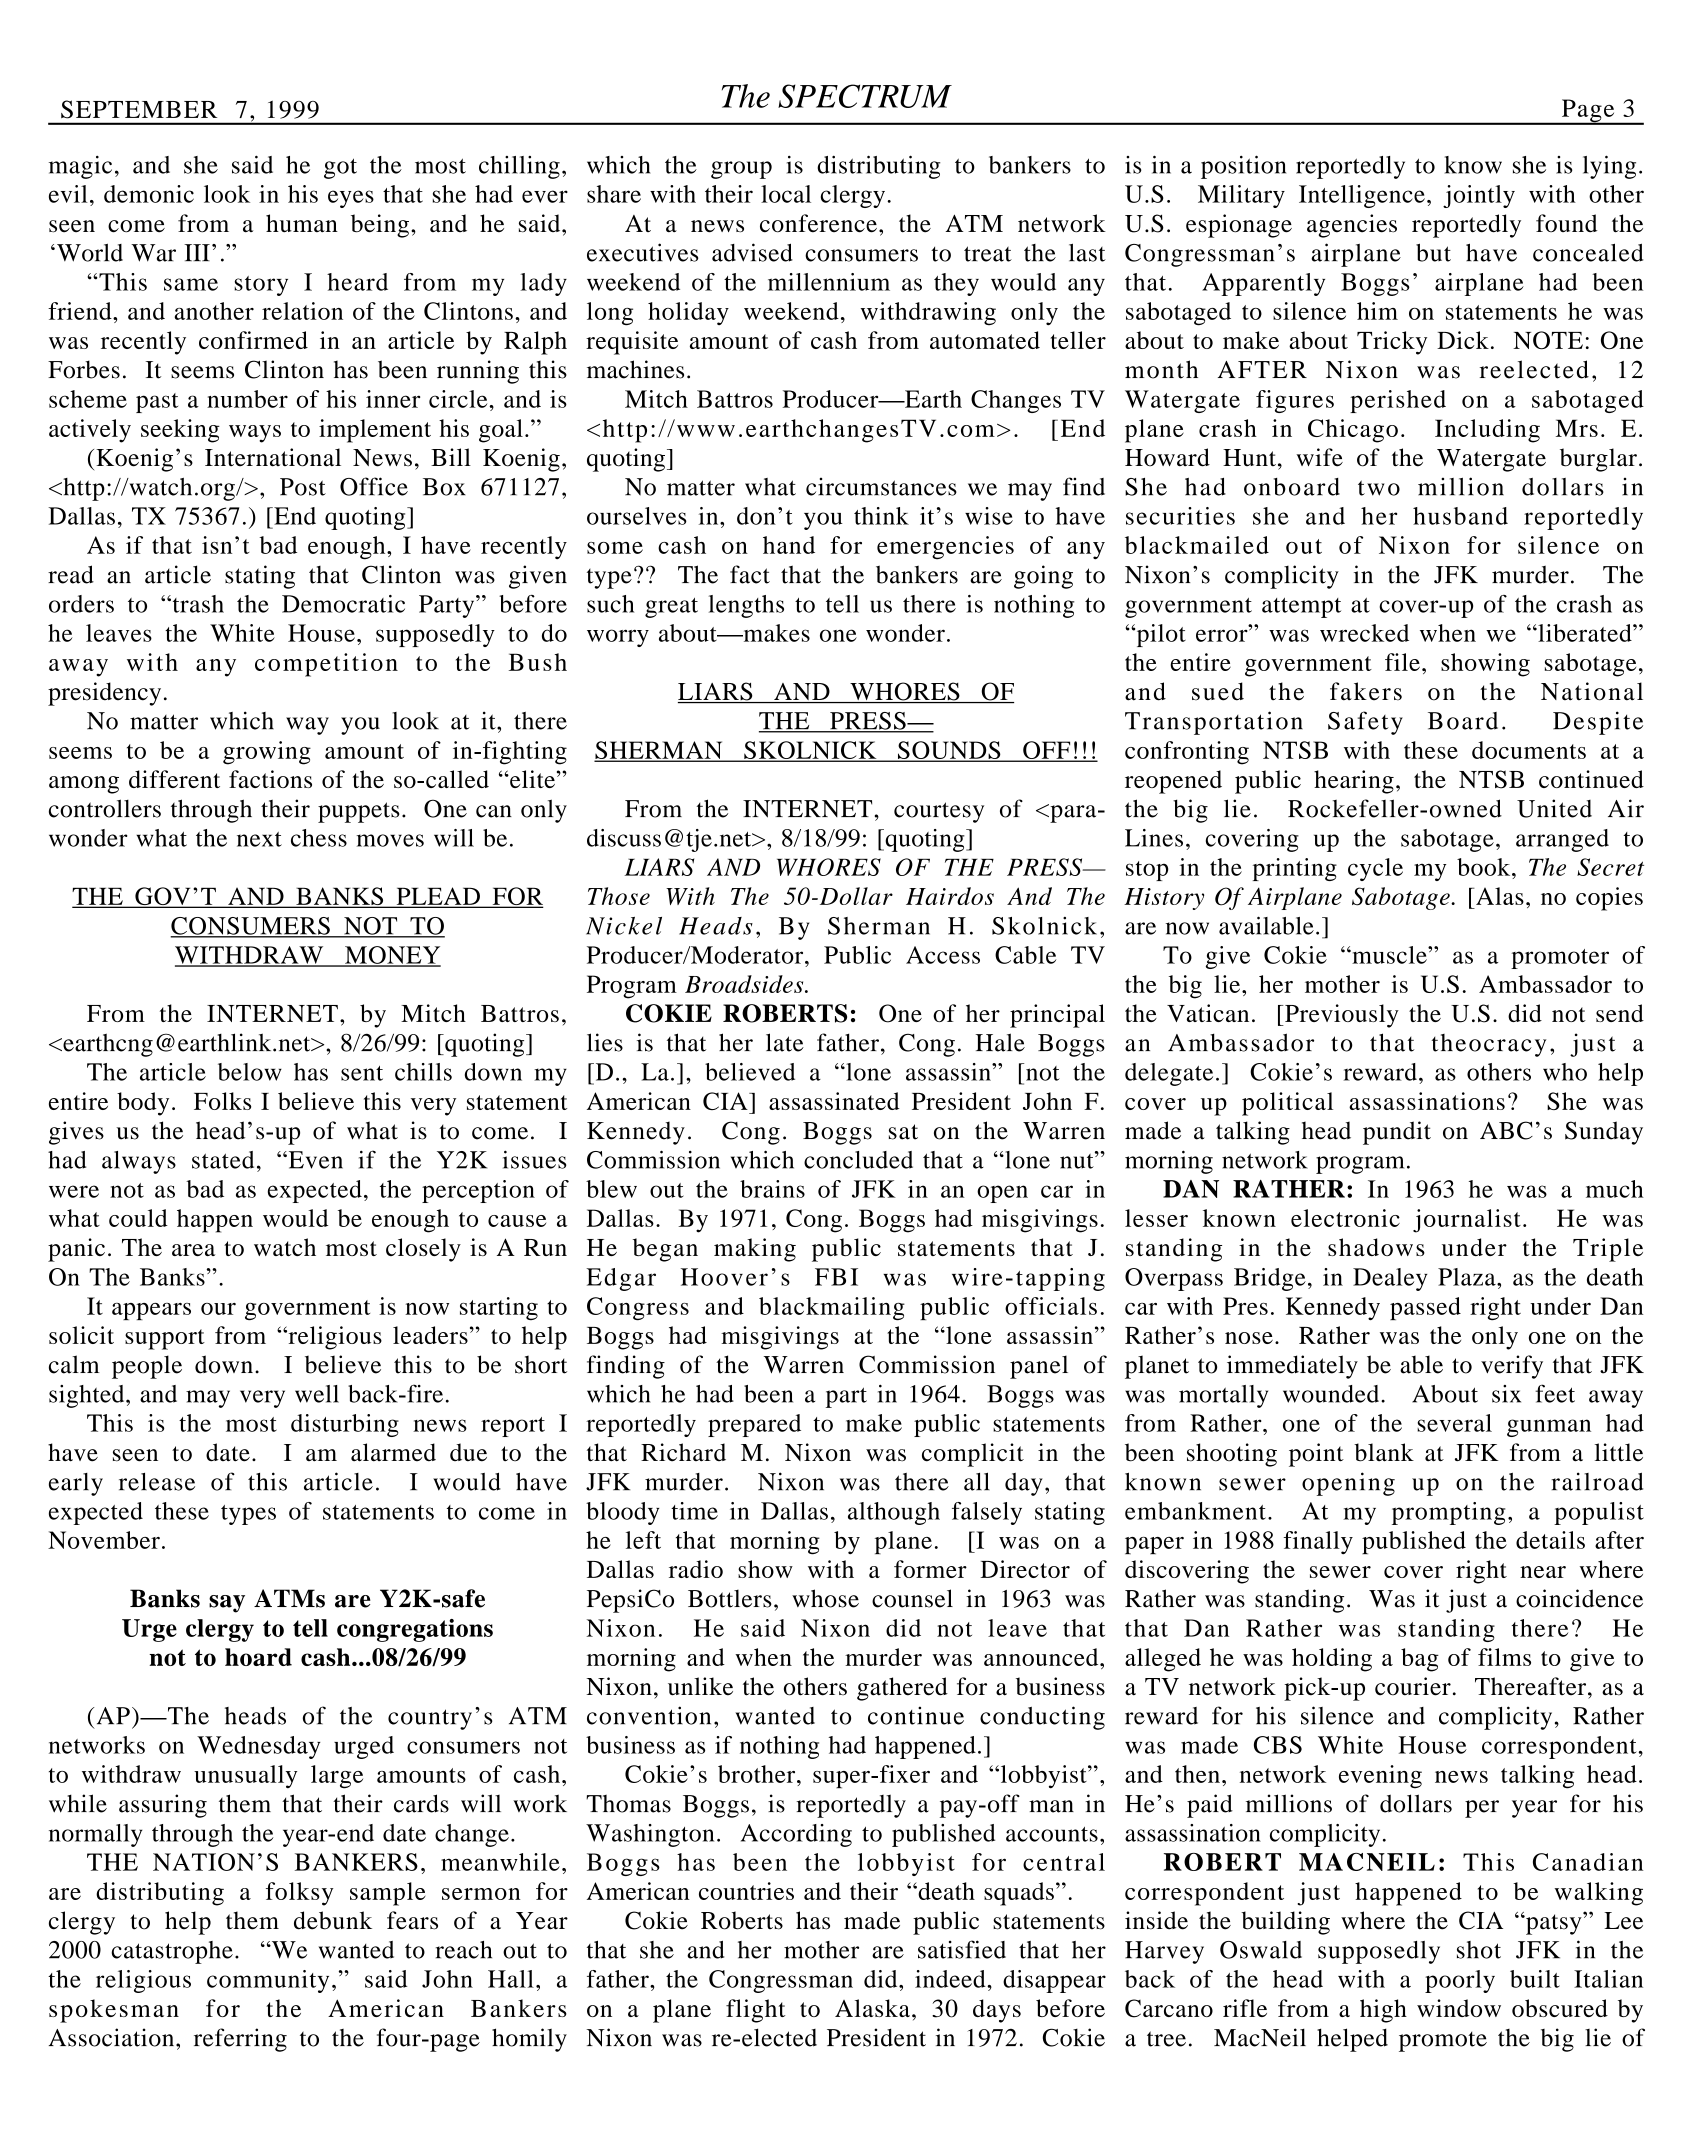 The width and height of the screenshot is (1692, 2153). I want to click on SOUNDS, so click(949, 751).
